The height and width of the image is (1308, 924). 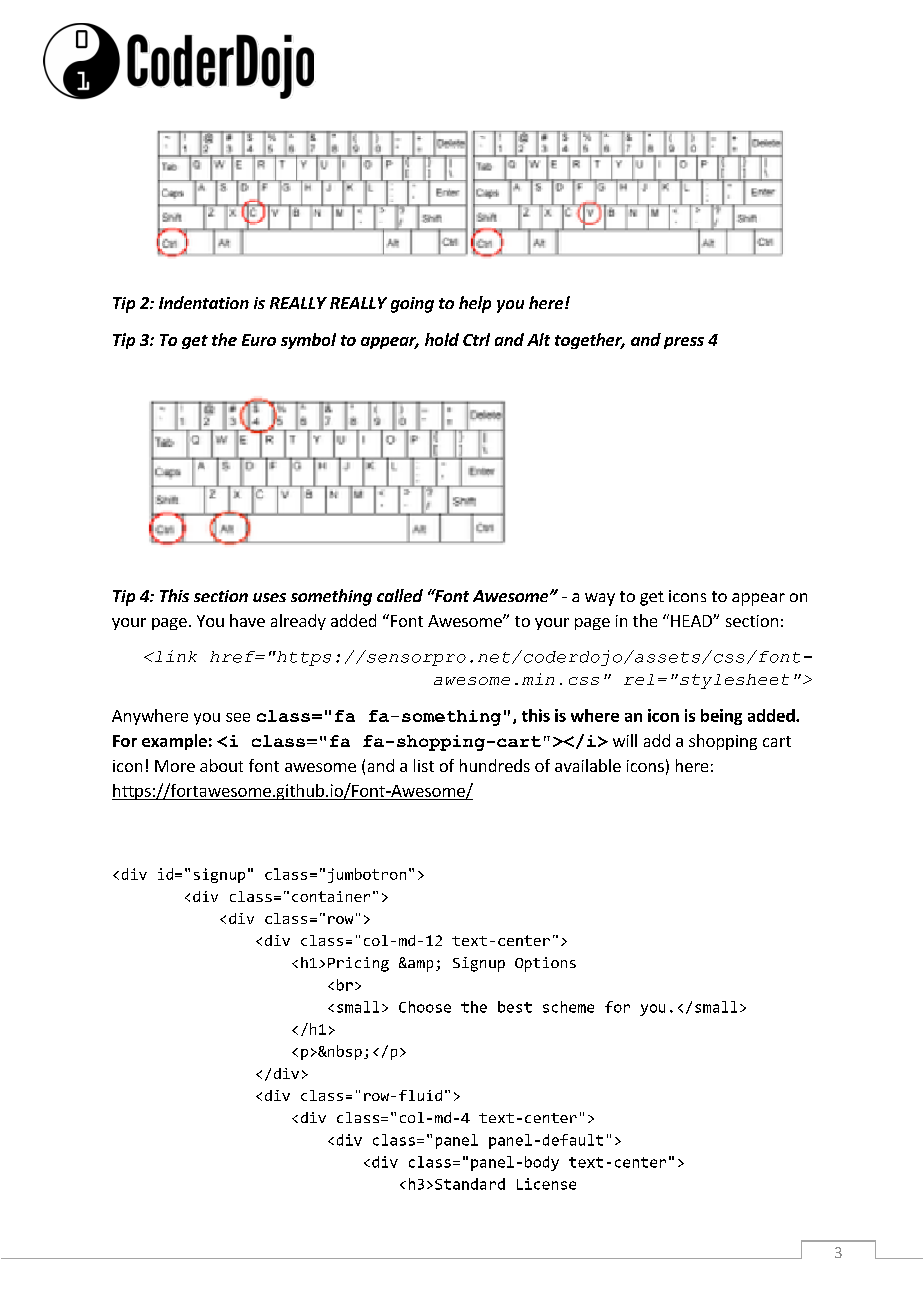 What do you see at coordinates (238, 717) in the image?
I see `see` at bounding box center [238, 717].
